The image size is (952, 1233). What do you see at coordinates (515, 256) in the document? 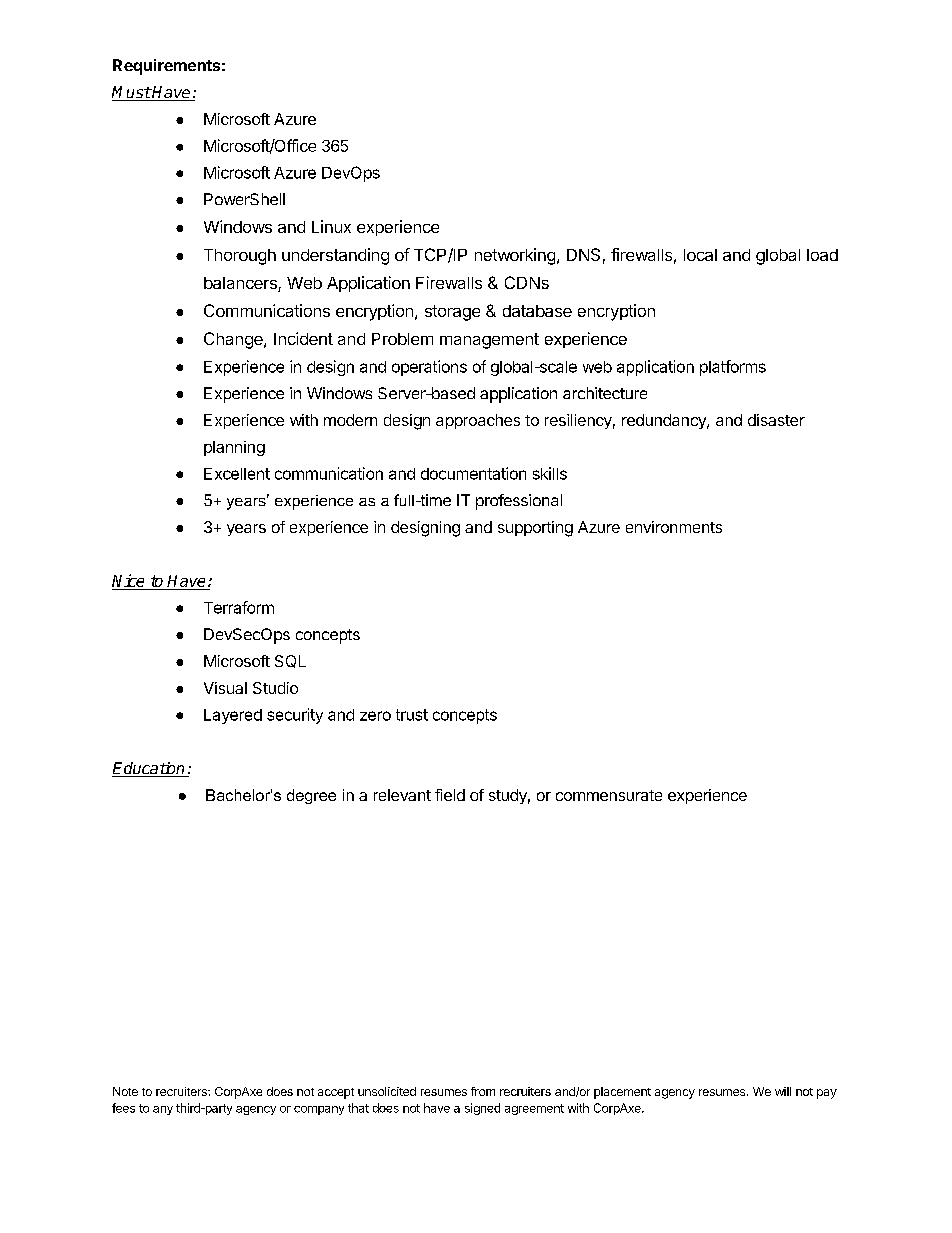
I see `networking` at bounding box center [515, 256].
